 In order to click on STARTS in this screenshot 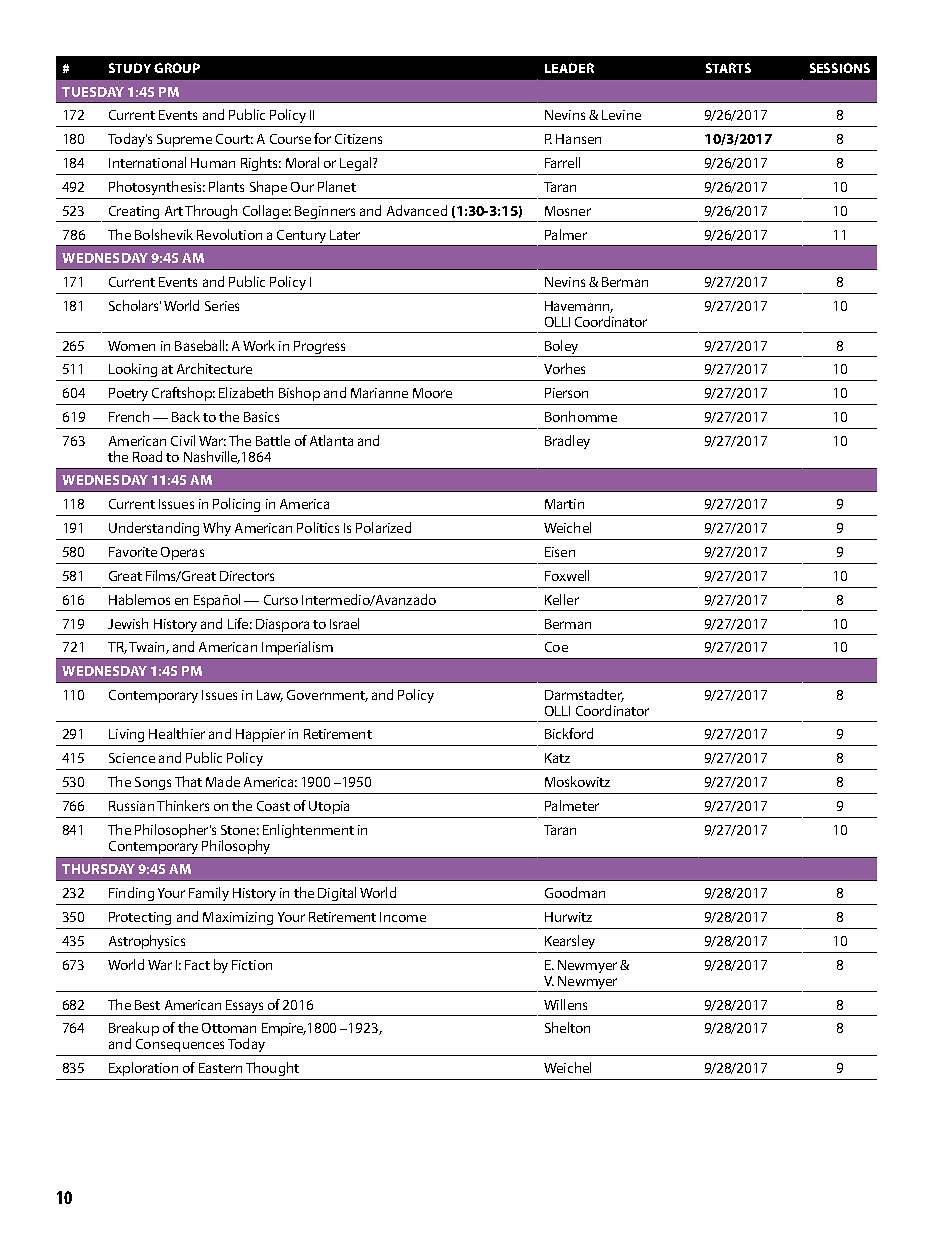, I will do `click(728, 68)`.
